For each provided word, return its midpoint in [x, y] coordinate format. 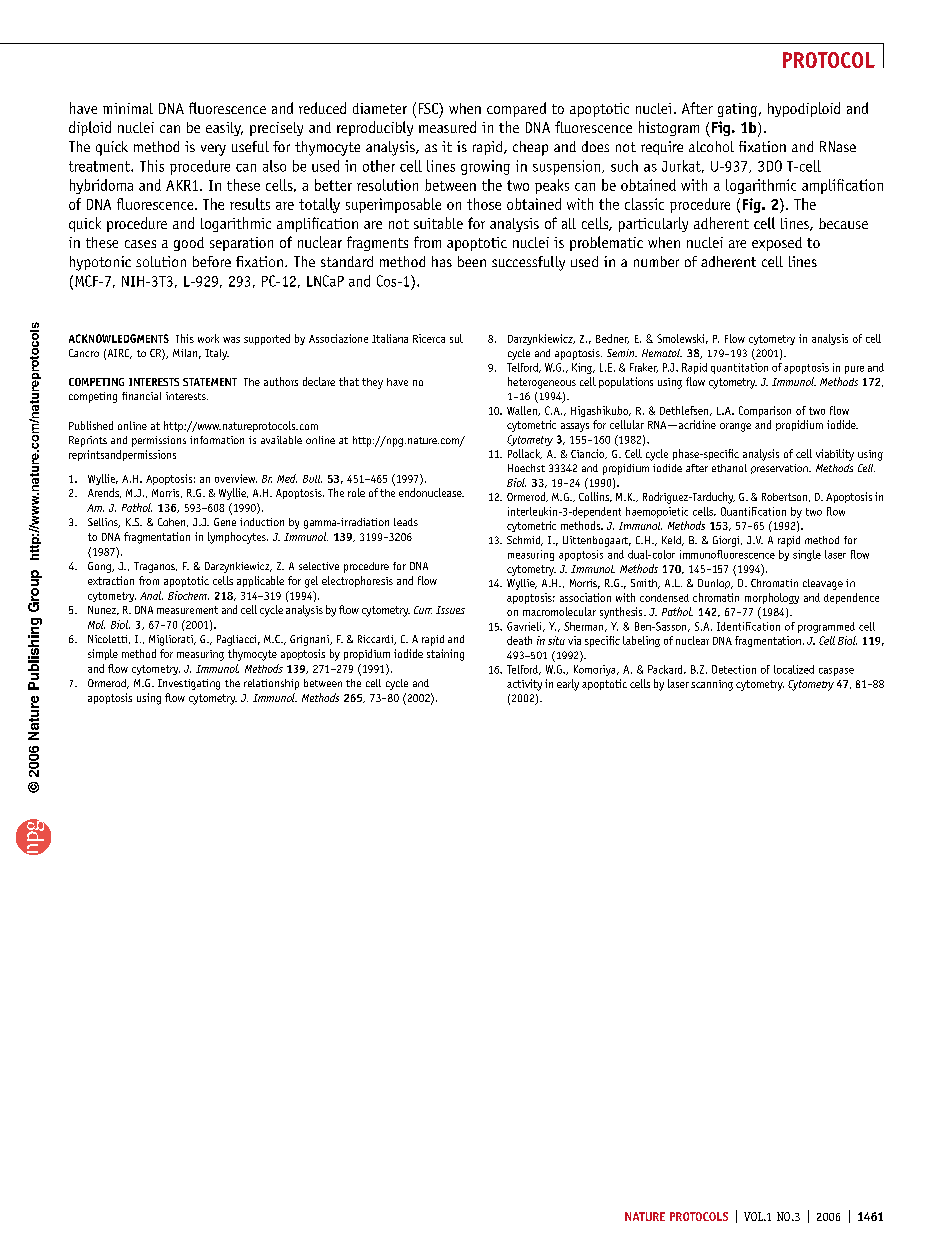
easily [224, 129]
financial [141, 396]
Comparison [765, 411]
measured [447, 127]
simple [103, 654]
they [372, 383]
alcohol [711, 146]
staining [445, 655]
